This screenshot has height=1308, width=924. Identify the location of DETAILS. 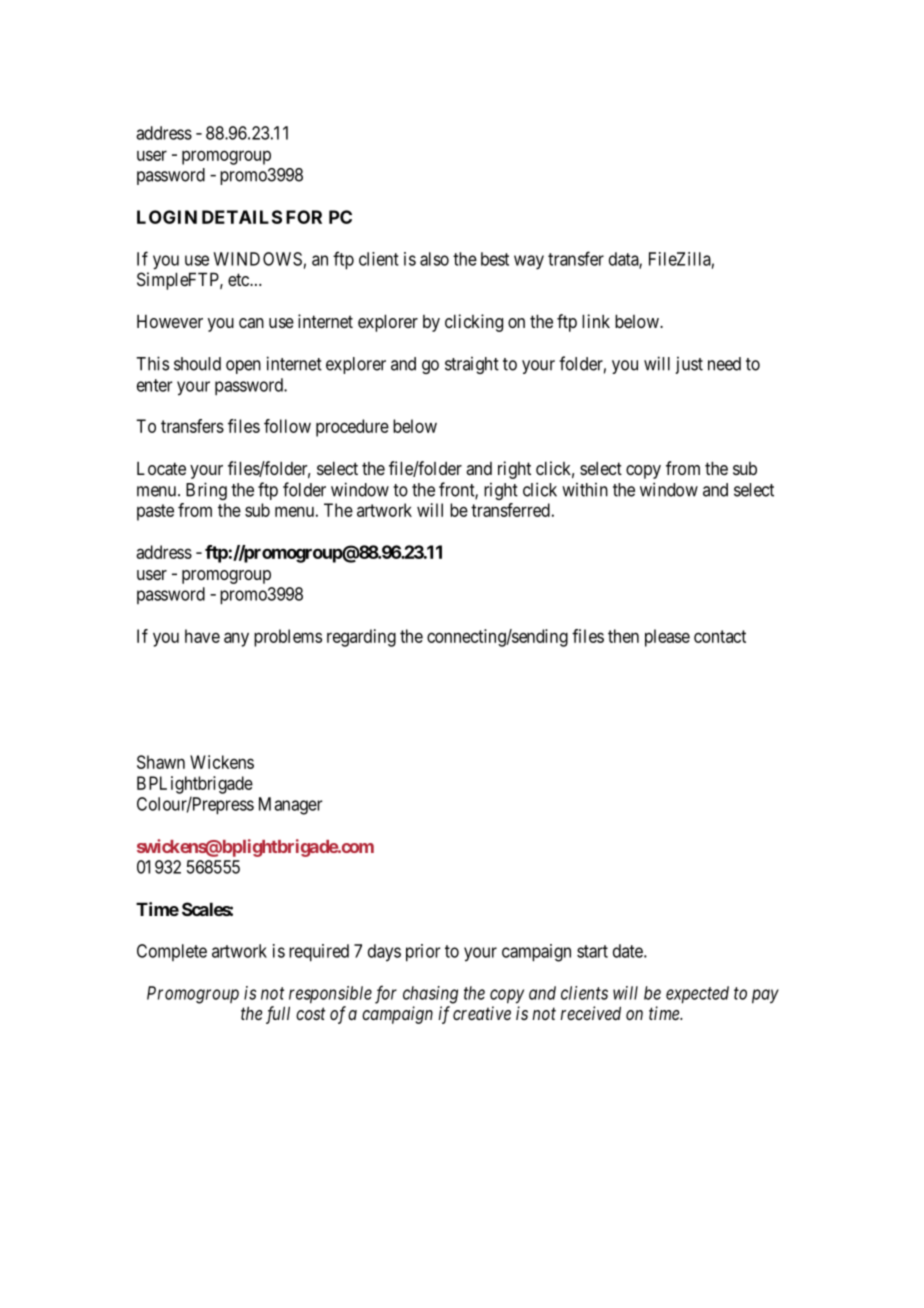
(242, 217).
